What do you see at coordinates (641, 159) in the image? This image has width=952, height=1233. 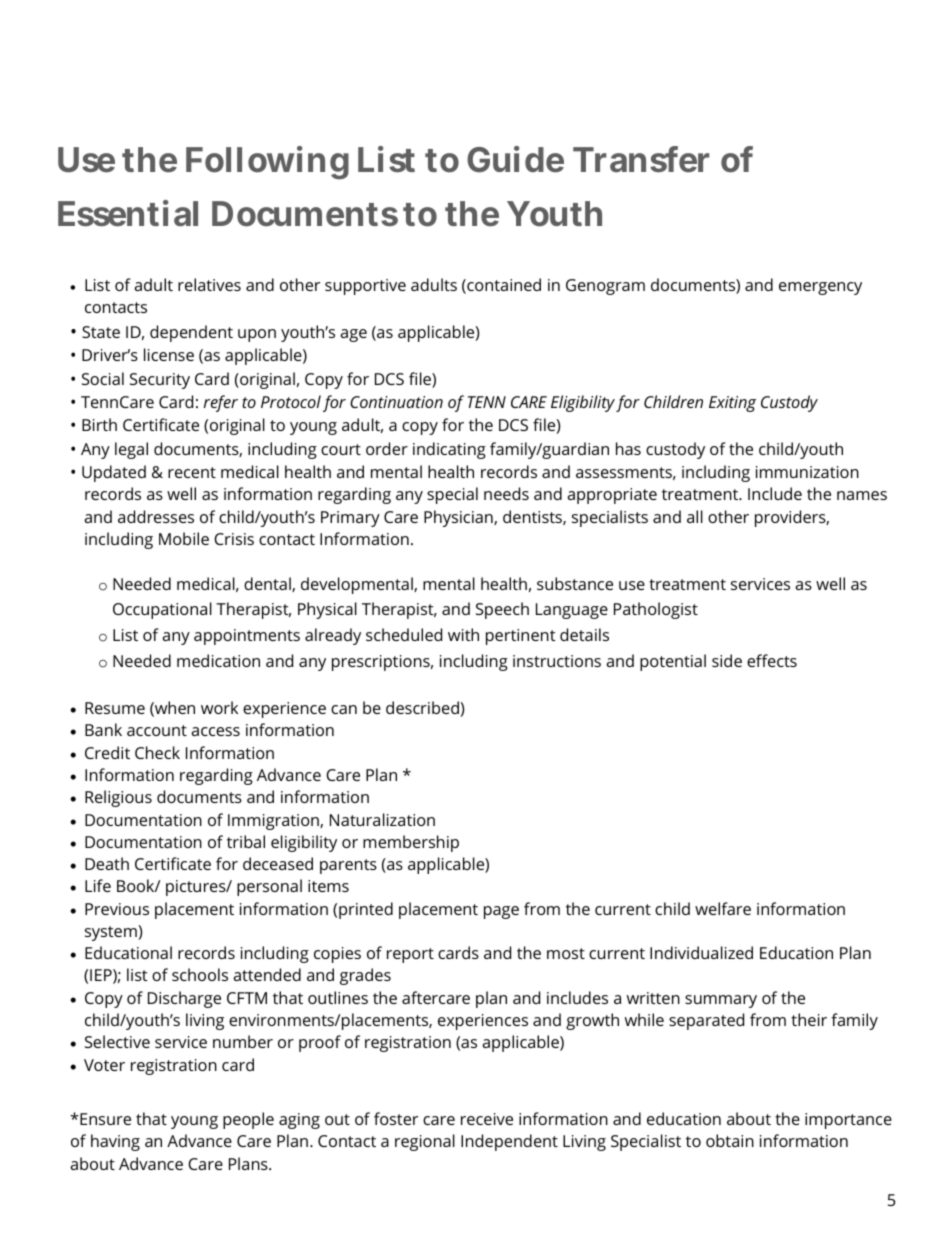 I see `Transfer` at bounding box center [641, 159].
